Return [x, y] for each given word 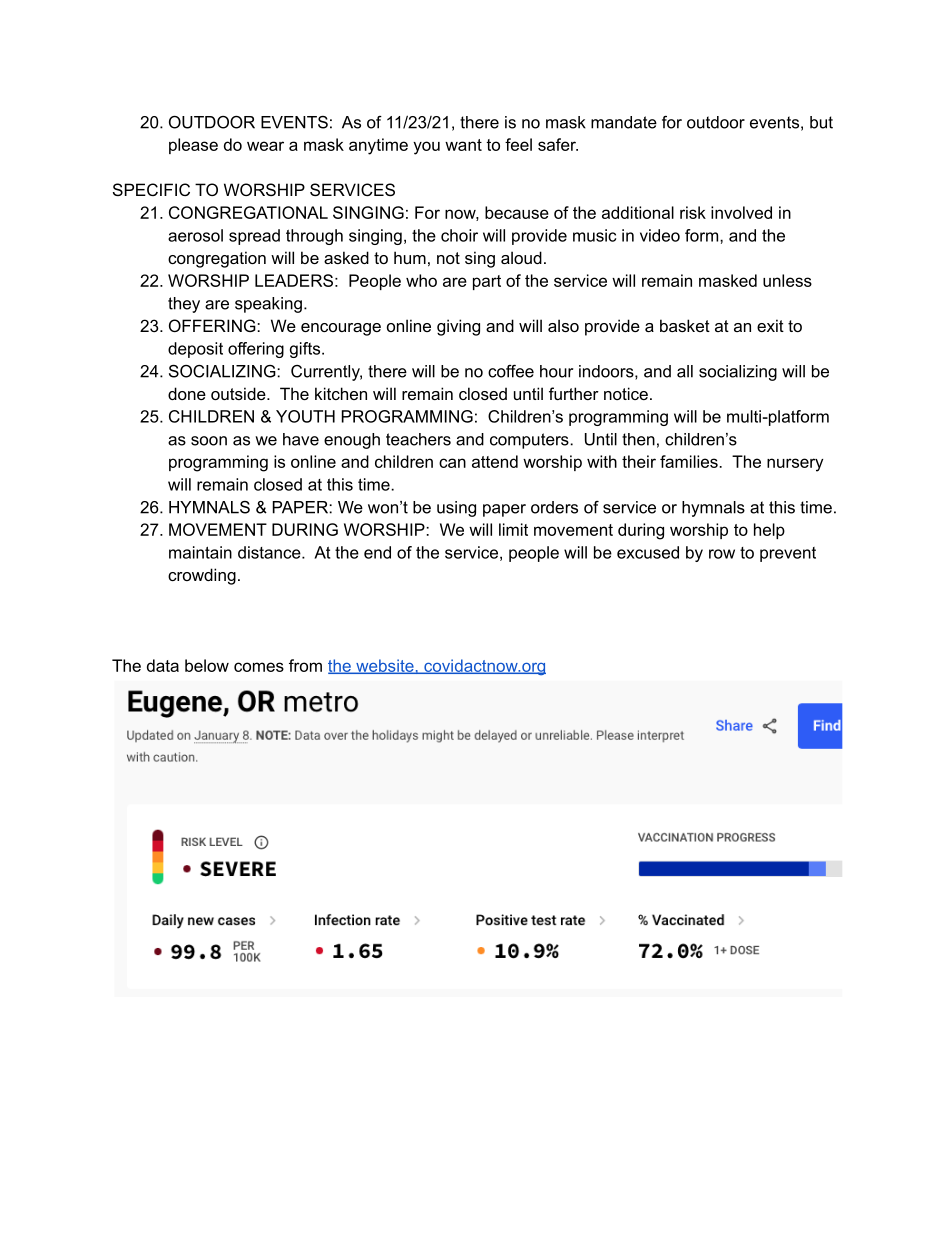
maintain [200, 552]
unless [787, 280]
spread [254, 237]
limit [513, 529]
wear [265, 146]
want [463, 145]
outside [239, 393]
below [207, 665]
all [685, 371]
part [487, 282]
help [769, 531]
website [385, 666]
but [821, 122]
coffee [511, 371]
